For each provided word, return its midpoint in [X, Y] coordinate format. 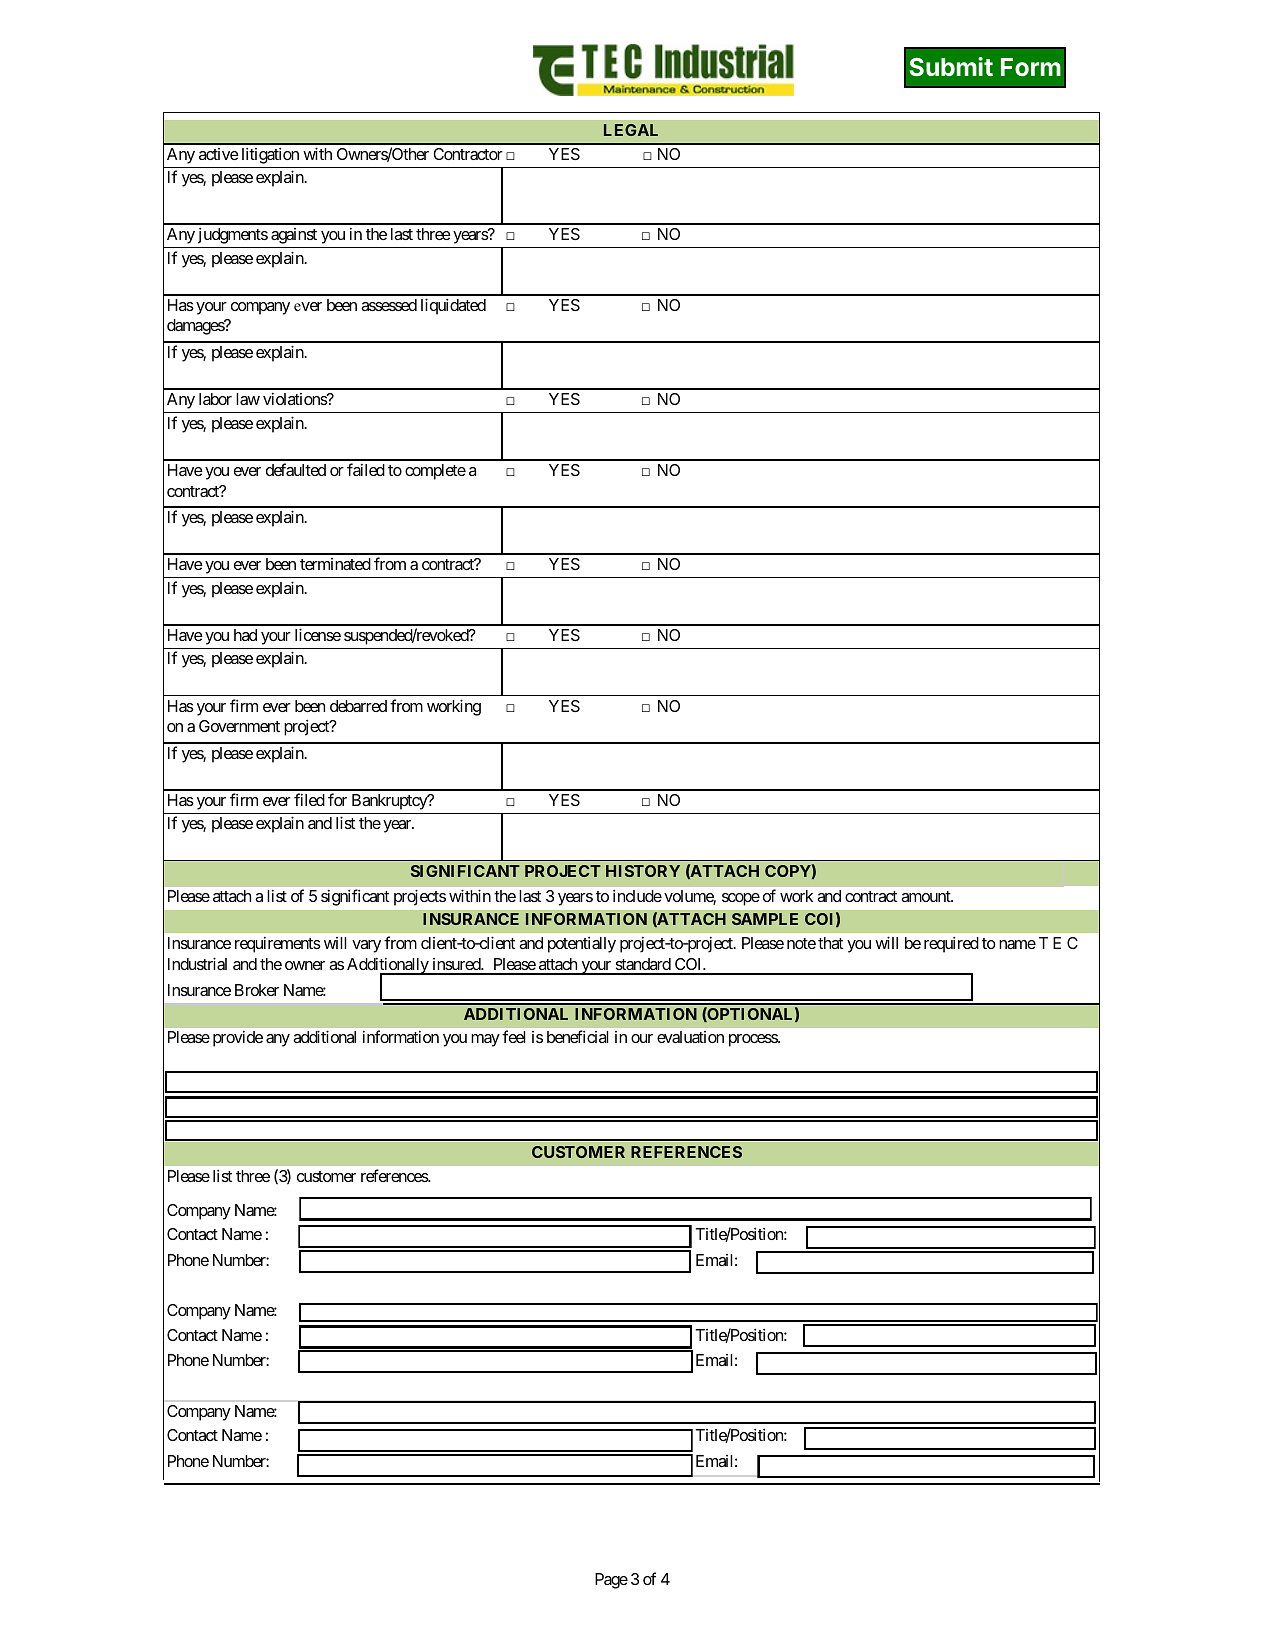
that [830, 943]
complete [435, 472]
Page [611, 1581]
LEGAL [631, 130]
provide [238, 1039]
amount [927, 896]
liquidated [453, 306]
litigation [270, 156]
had [245, 635]
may [485, 1040]
